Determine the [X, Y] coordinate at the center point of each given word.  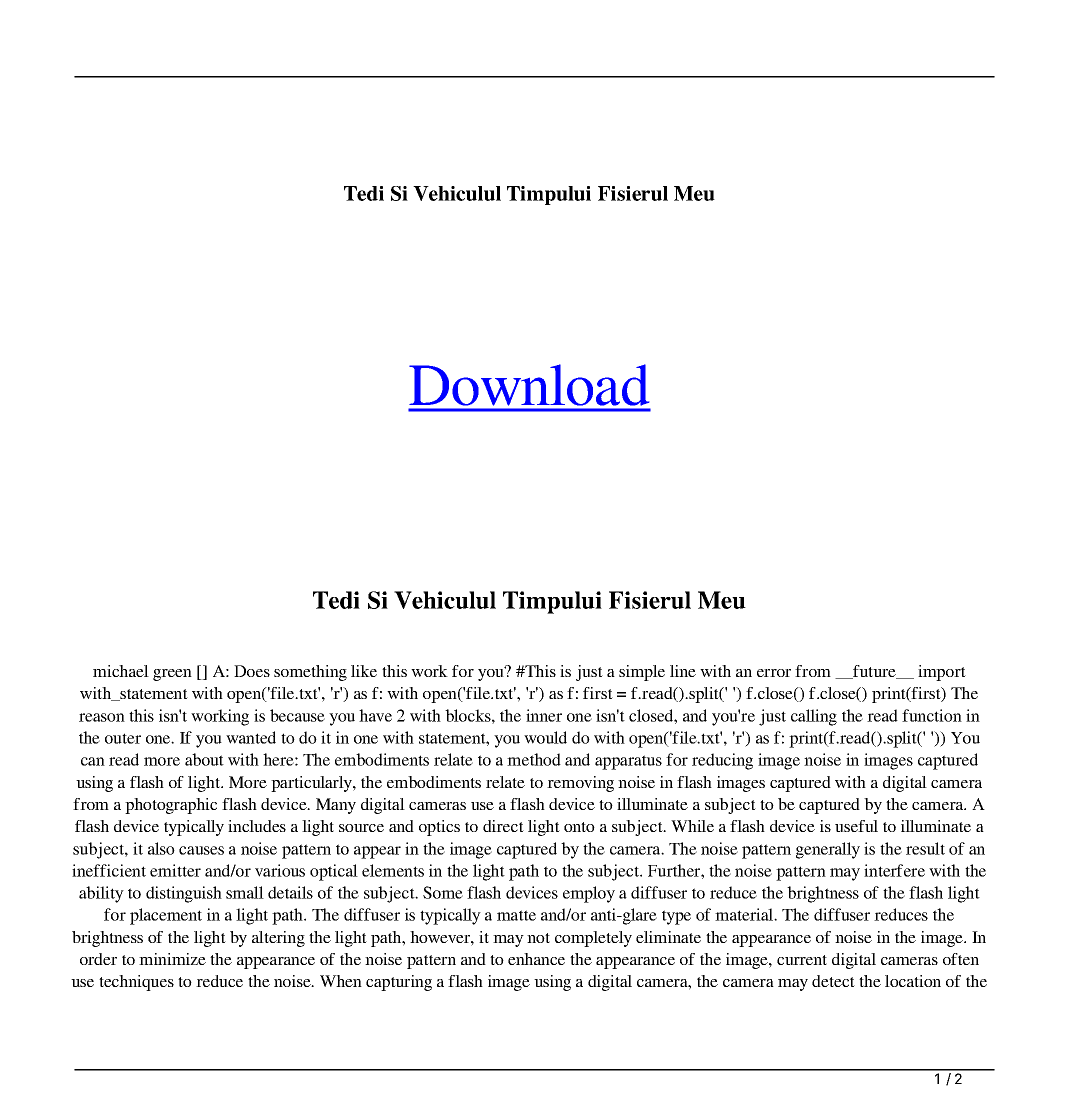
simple [642, 673]
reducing [722, 761]
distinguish [184, 894]
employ [589, 894]
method [534, 759]
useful [856, 826]
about [204, 759]
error [774, 673]
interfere [894, 870]
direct [503, 826]
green [172, 675]
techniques [136, 983]
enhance [536, 959]
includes [257, 826]
